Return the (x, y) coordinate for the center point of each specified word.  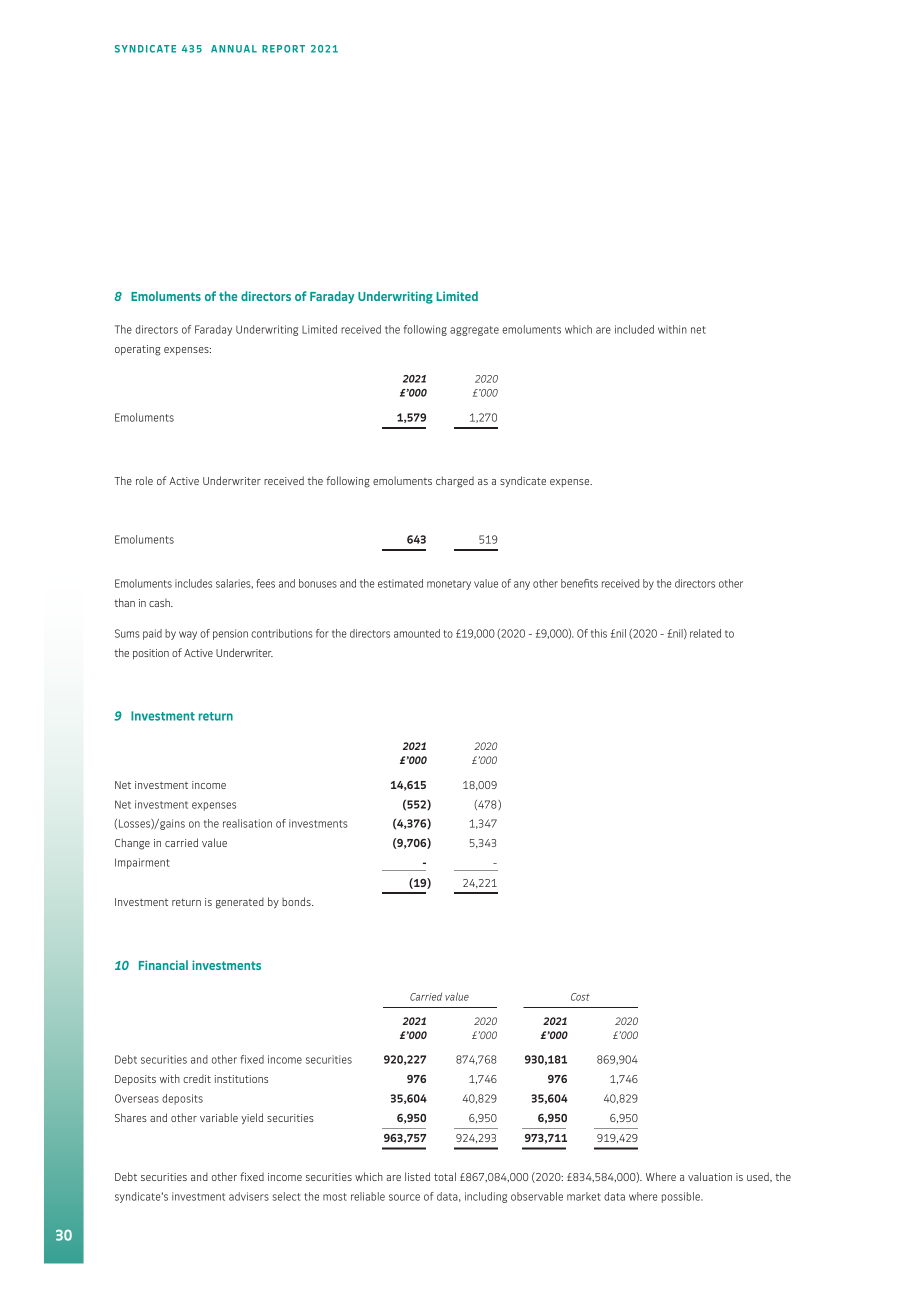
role (144, 480)
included (634, 329)
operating (138, 350)
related (705, 633)
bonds (297, 901)
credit (197, 1078)
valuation (710, 1176)
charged (455, 482)
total (445, 1176)
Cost (580, 997)
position (151, 654)
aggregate (474, 331)
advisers (249, 1196)
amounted (417, 633)
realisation (247, 823)
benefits (579, 583)
